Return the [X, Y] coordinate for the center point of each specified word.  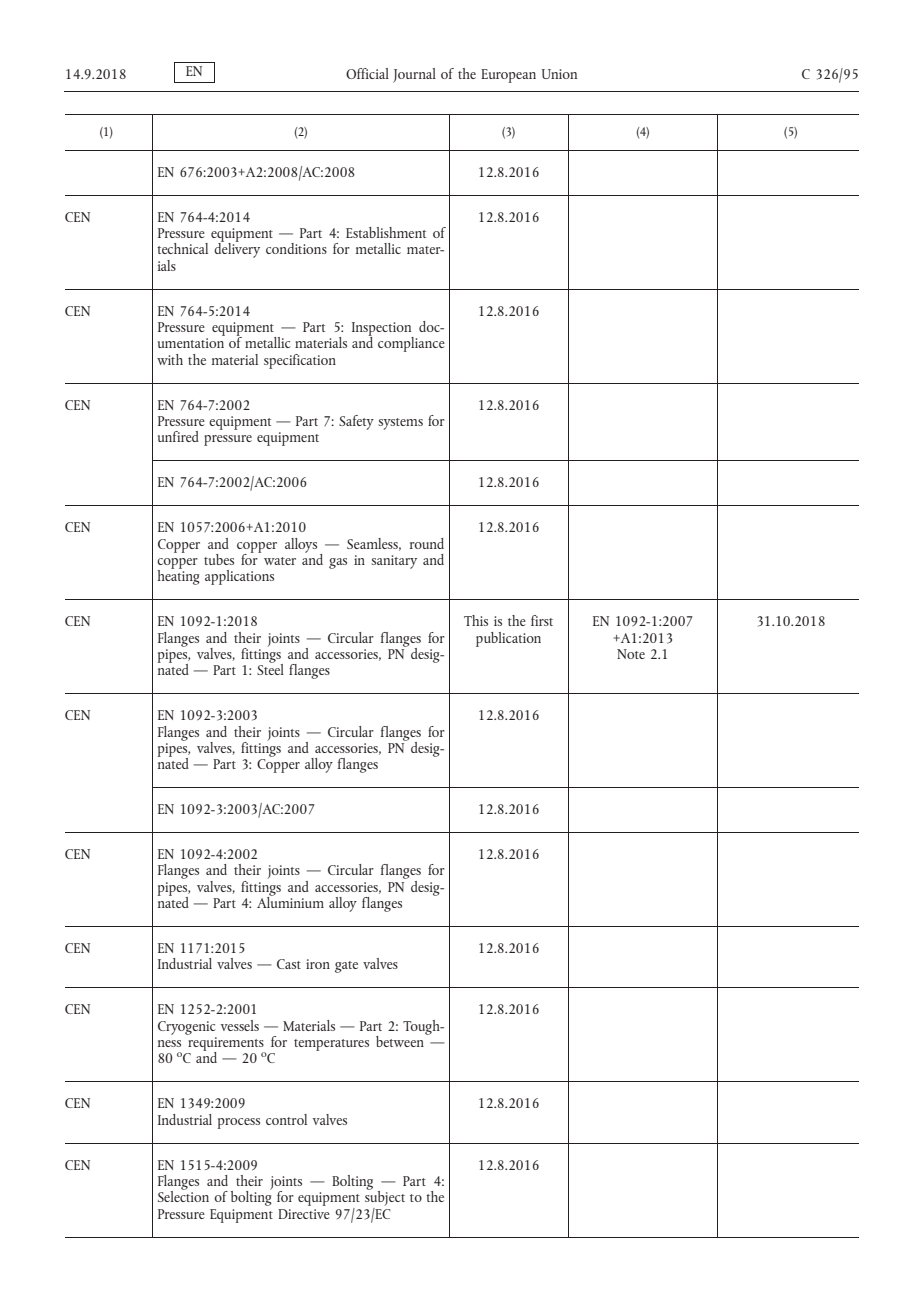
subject [385, 1199]
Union [559, 74]
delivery [237, 249]
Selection [183, 1195]
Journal [414, 75]
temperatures [331, 1045]
